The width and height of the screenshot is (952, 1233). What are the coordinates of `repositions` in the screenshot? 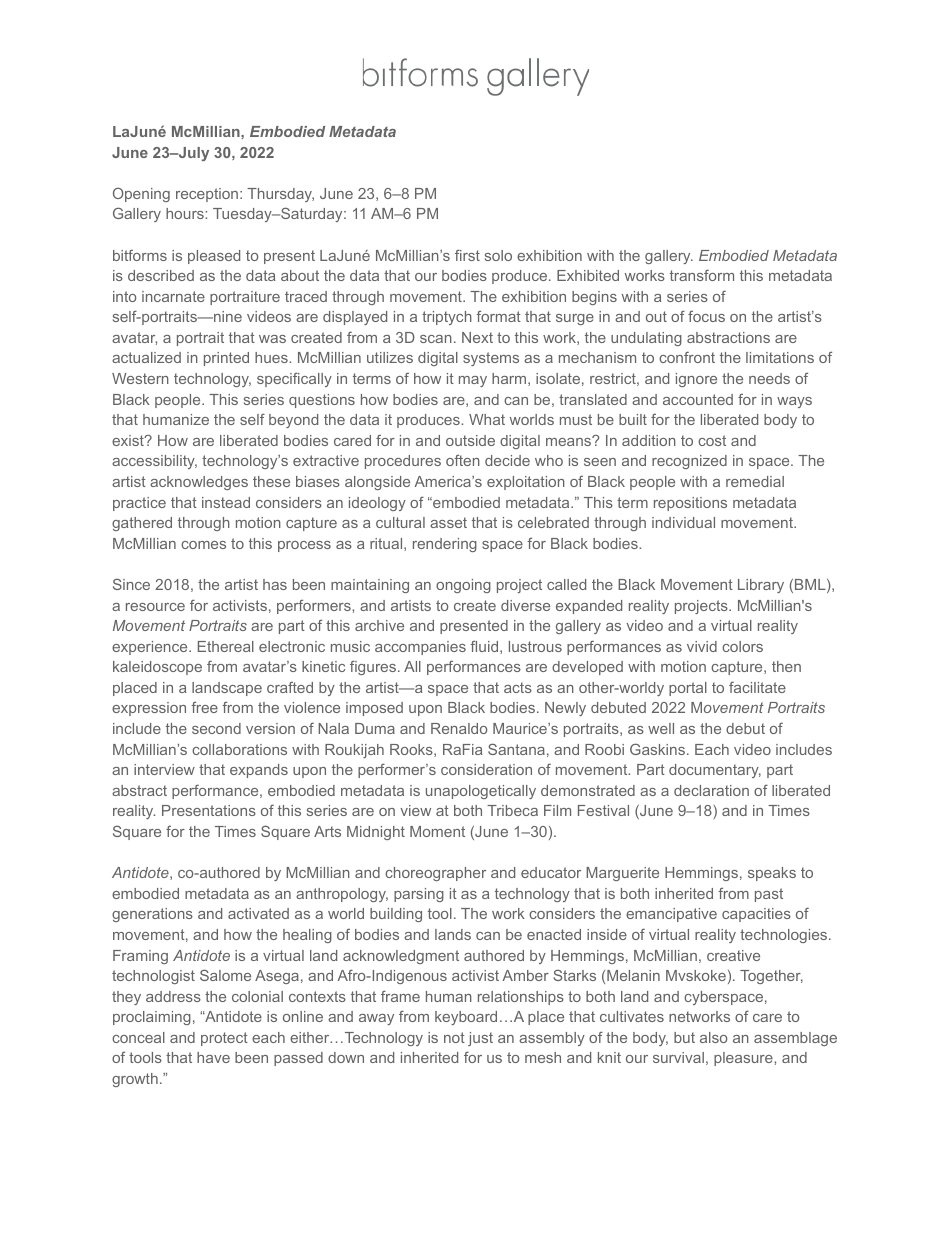 It's located at (690, 504).
